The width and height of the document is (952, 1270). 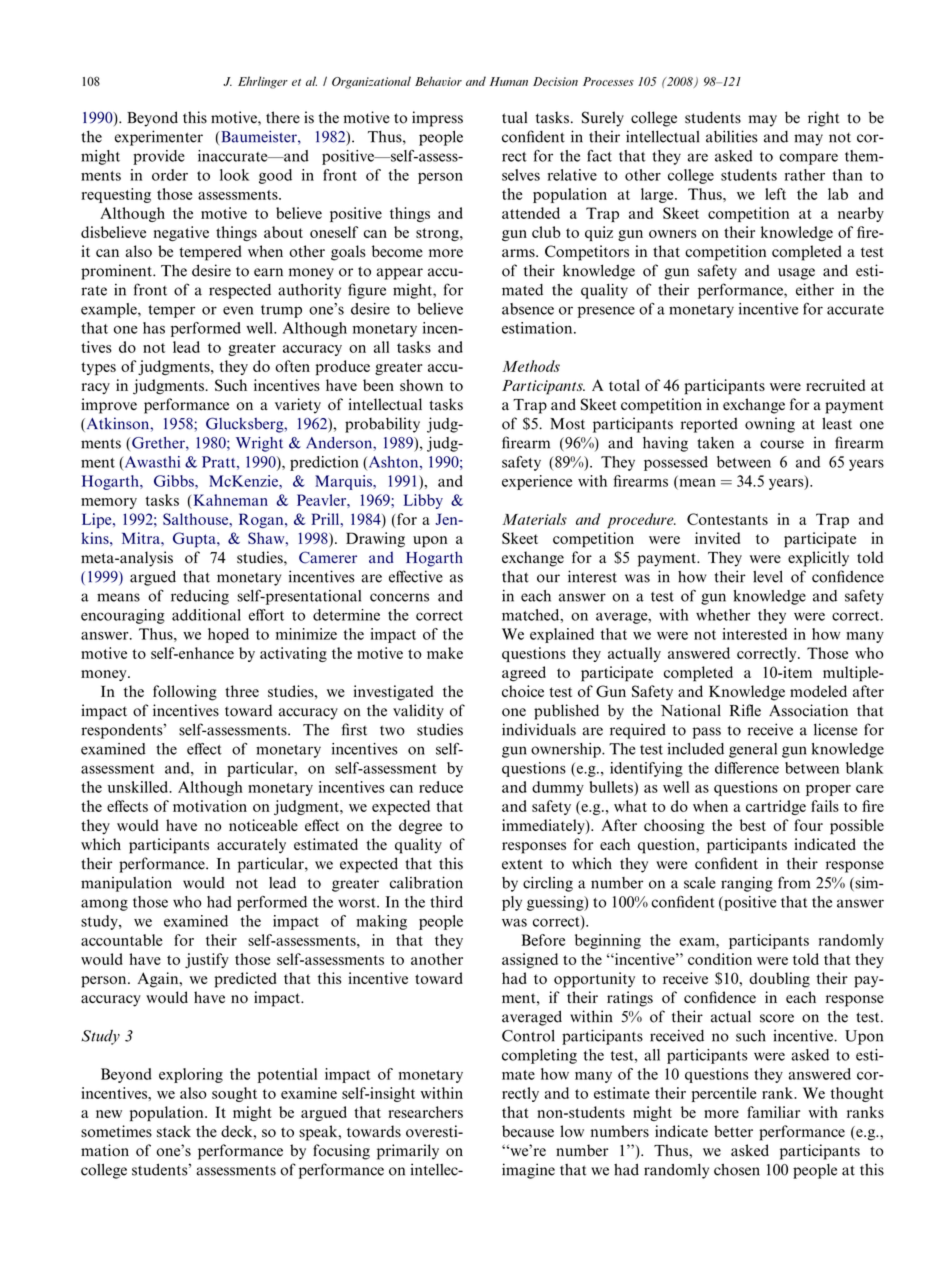 What do you see at coordinates (174, 1131) in the document?
I see `stack` at bounding box center [174, 1131].
